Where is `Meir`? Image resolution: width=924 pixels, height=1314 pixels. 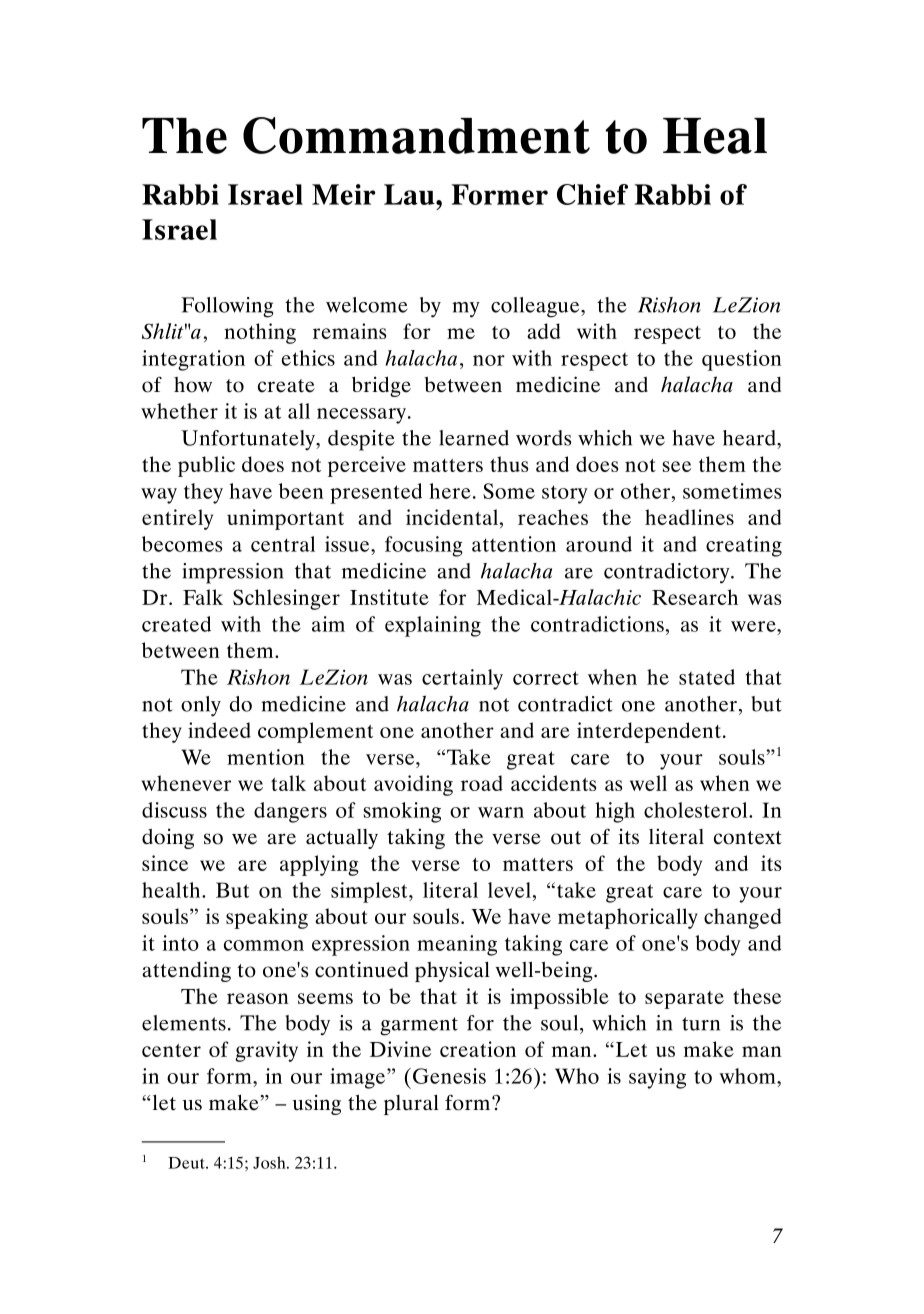 Meir is located at coordinates (343, 194).
